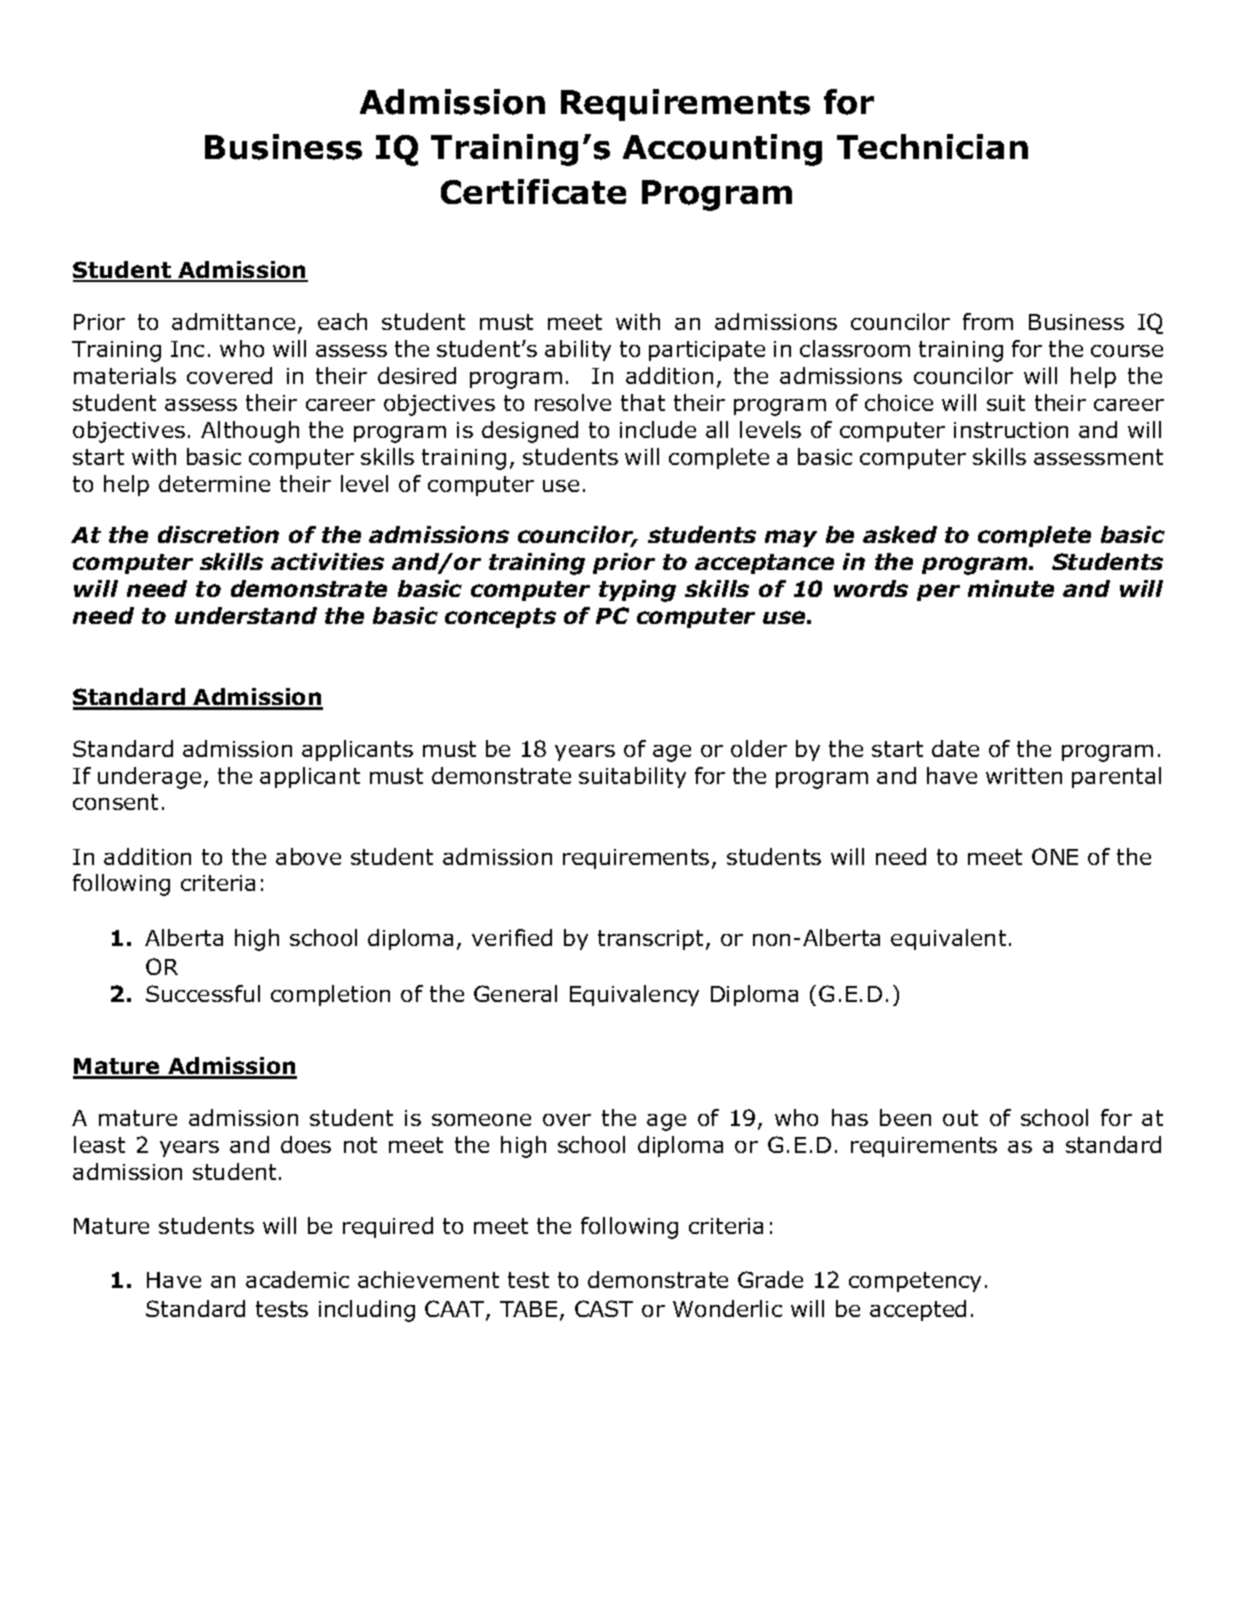 Image resolution: width=1237 pixels, height=1601 pixels. I want to click on Certificate, so click(533, 191).
